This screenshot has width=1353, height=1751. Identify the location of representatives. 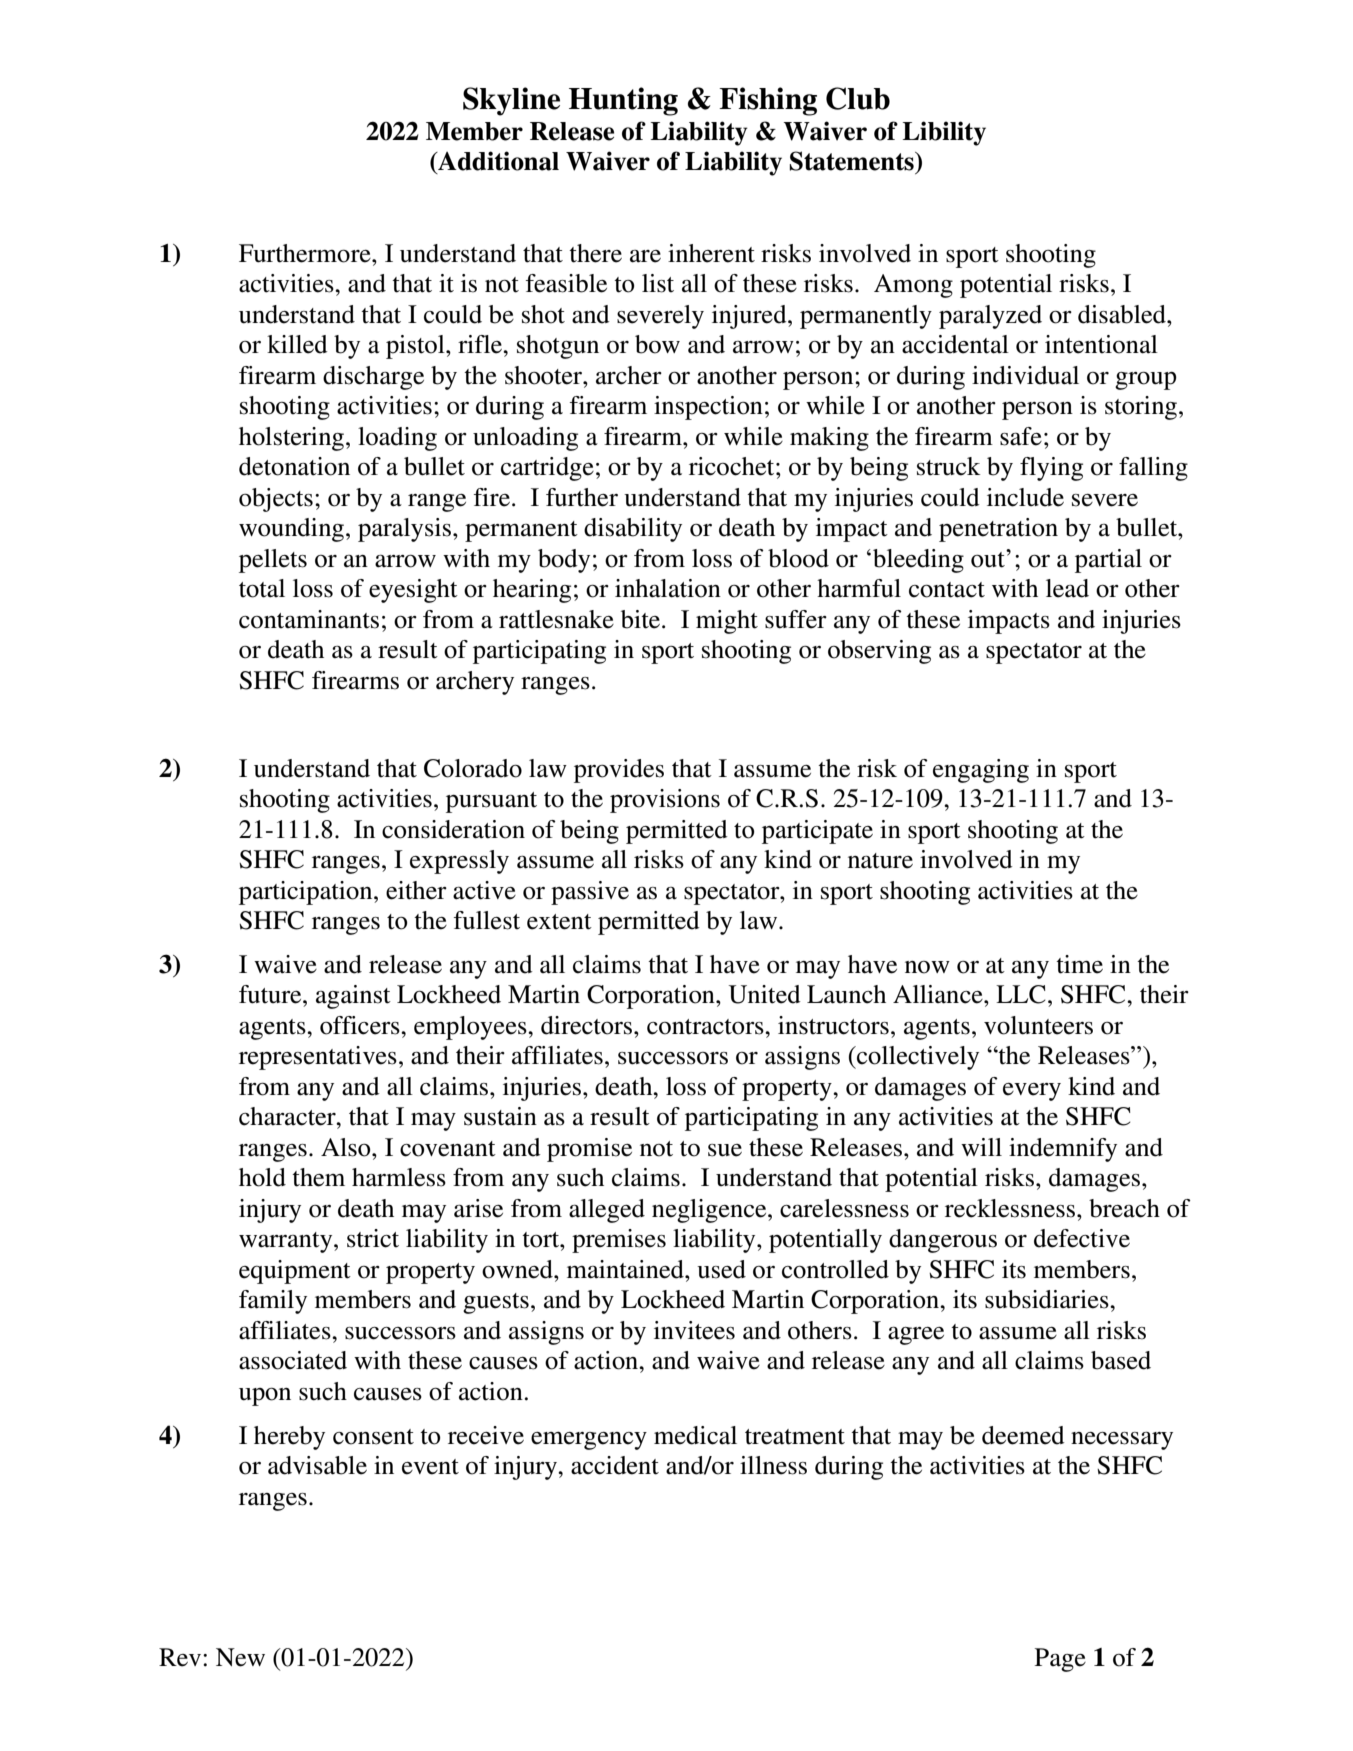
(318, 1058).
